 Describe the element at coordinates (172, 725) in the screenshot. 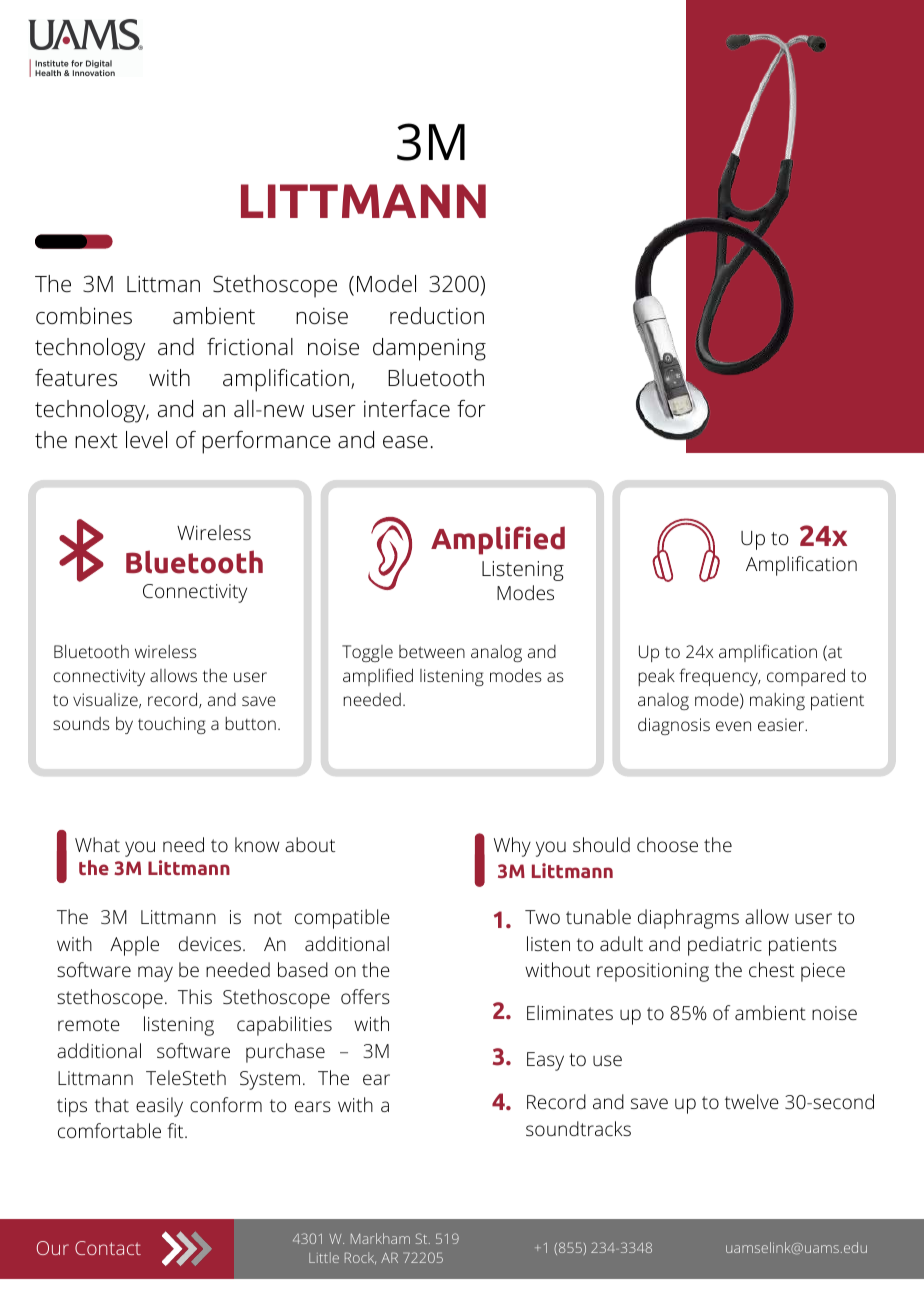

I see `touching` at that location.
